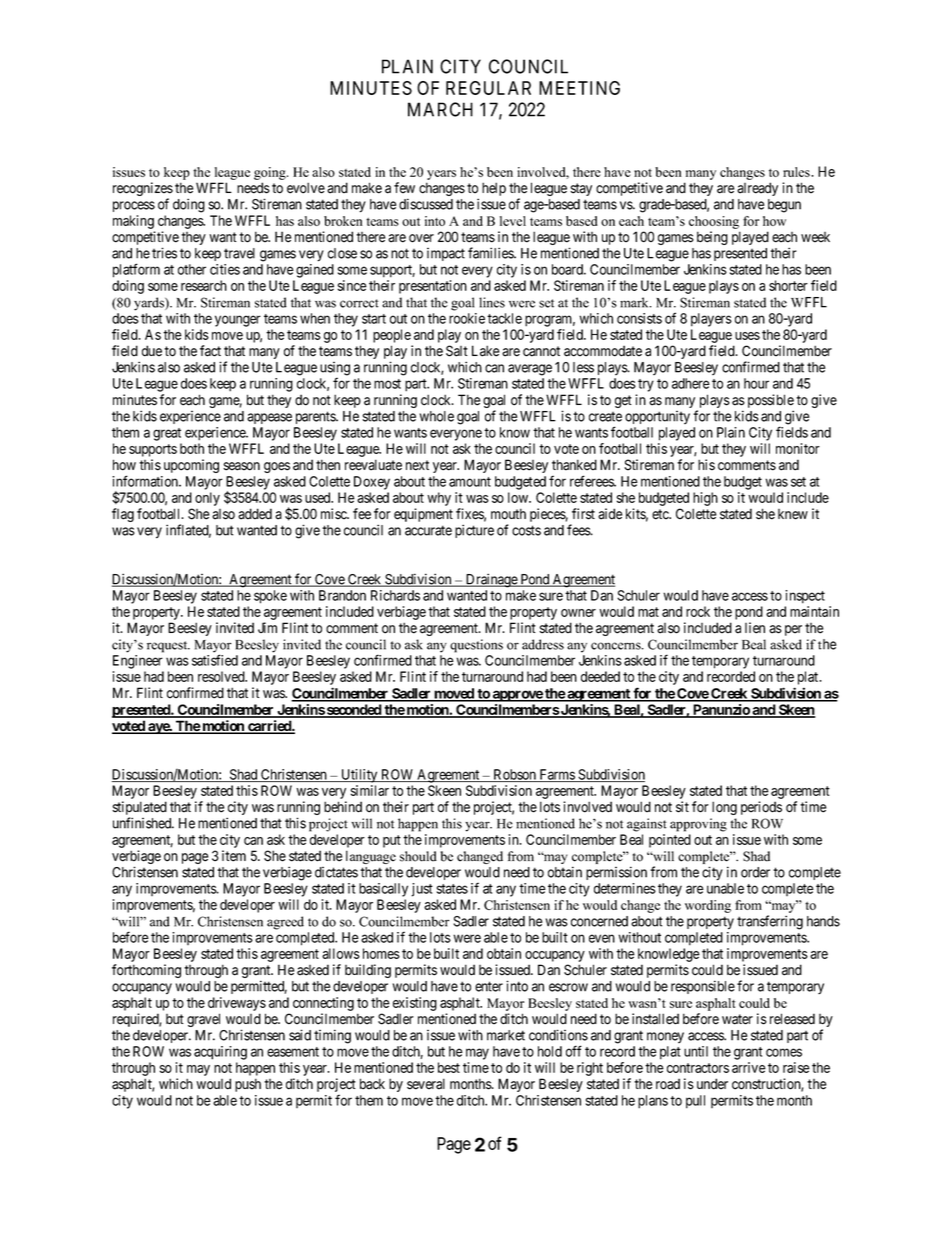 The image size is (952, 1233). What do you see at coordinates (724, 808) in the image?
I see `long` at bounding box center [724, 808].
